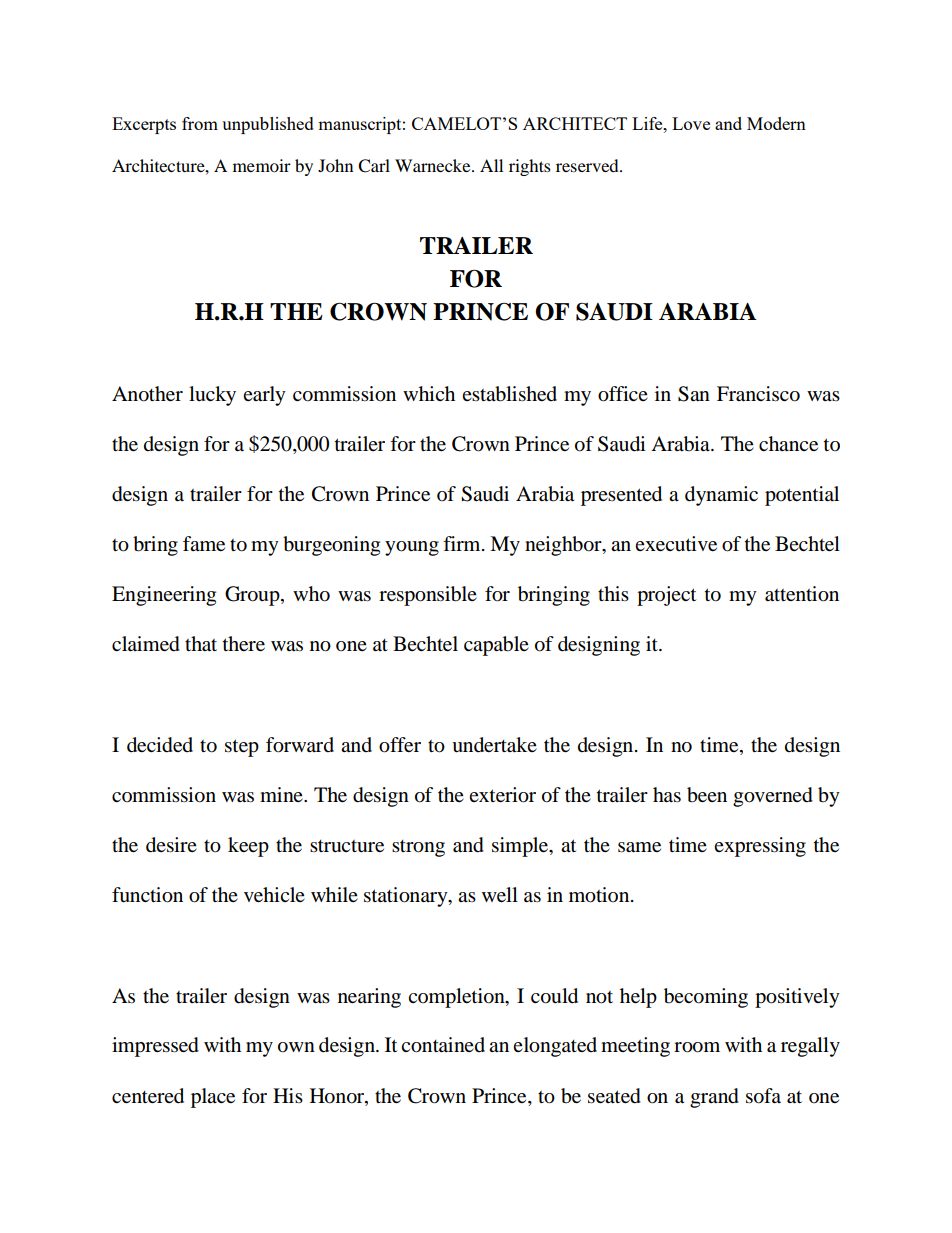 The width and height of the screenshot is (952, 1233). Describe the element at coordinates (494, 745) in the screenshot. I see `undertake` at that location.
